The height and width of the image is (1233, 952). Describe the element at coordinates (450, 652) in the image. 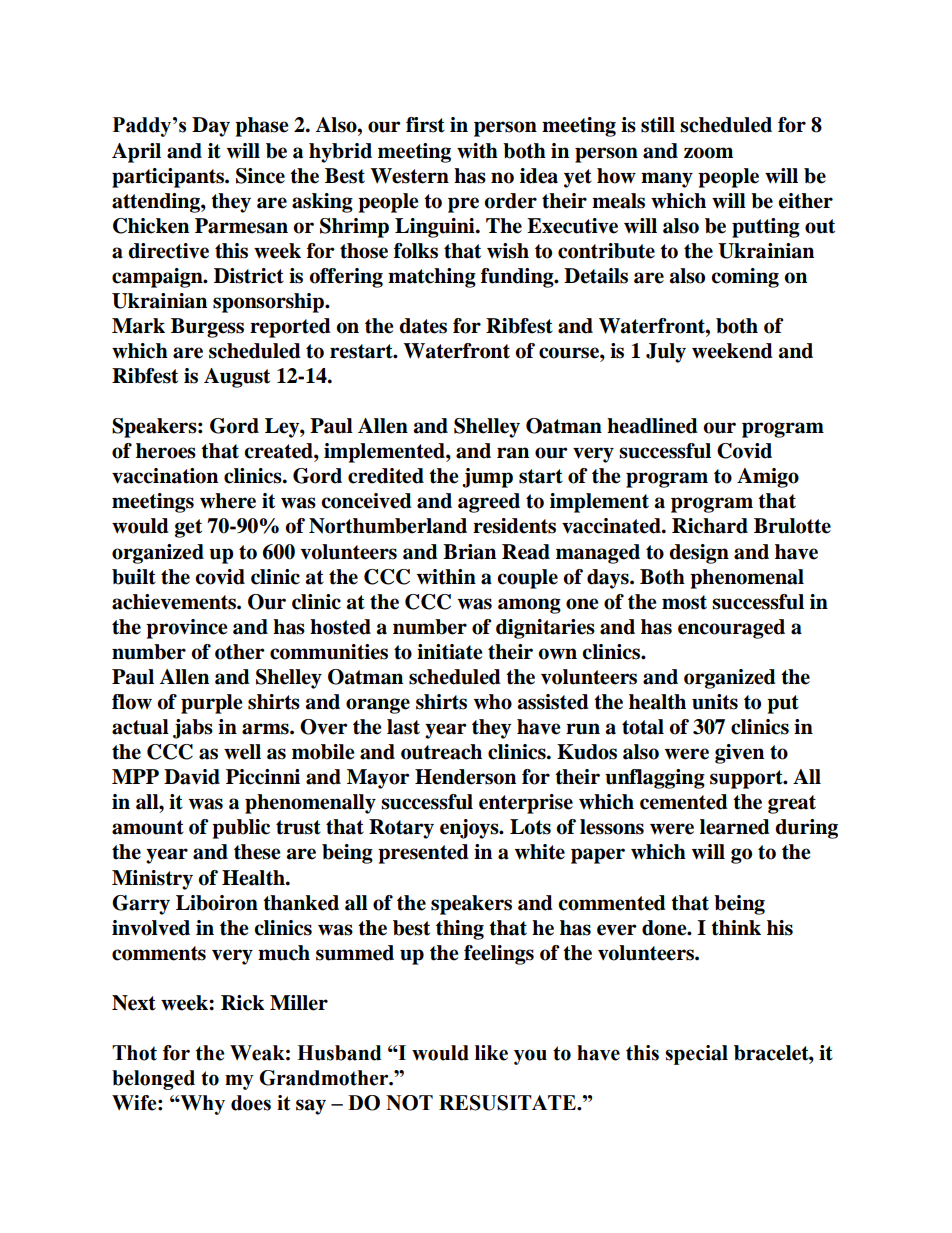

I see `initiate` at that location.
